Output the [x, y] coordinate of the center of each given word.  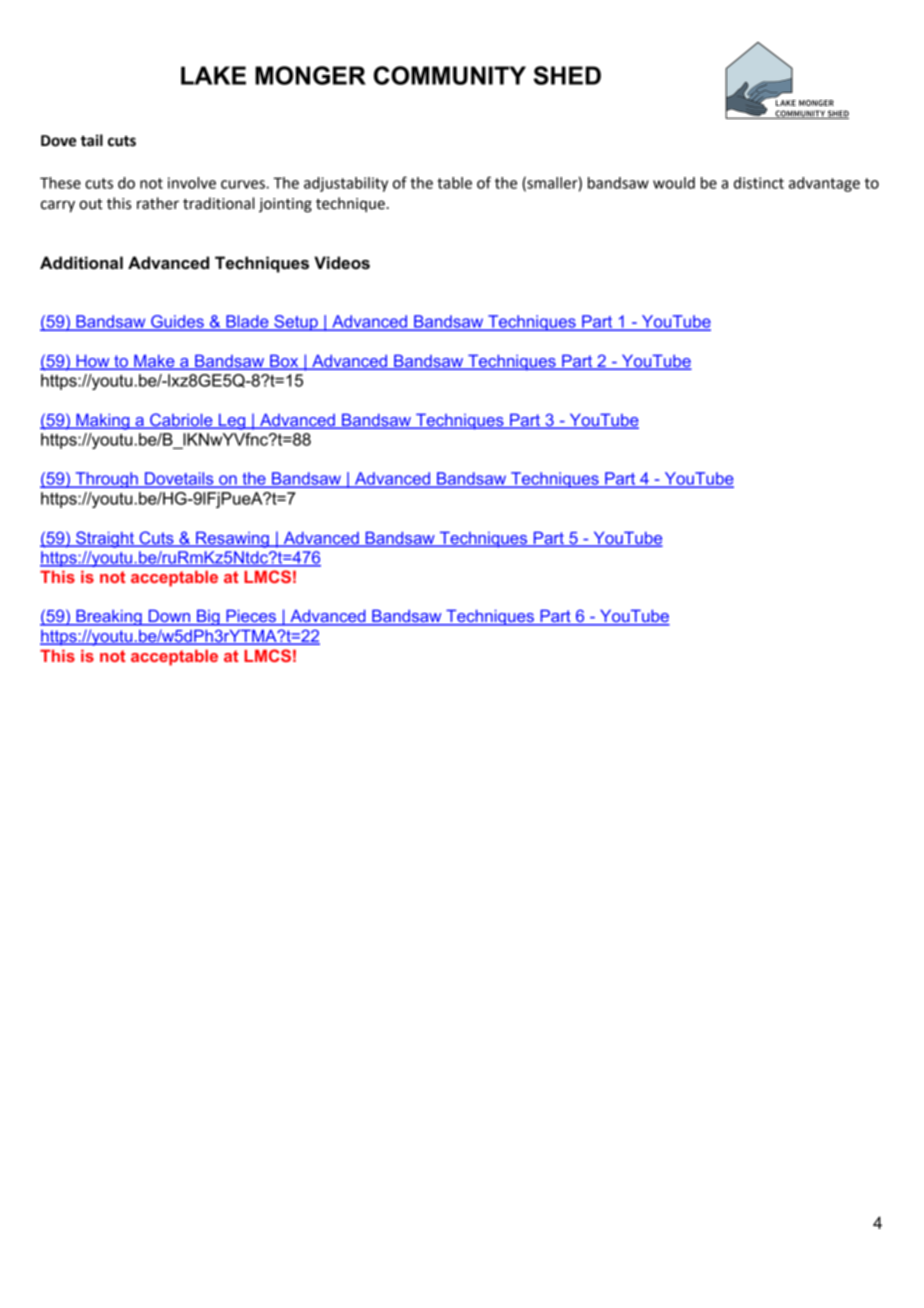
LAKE [213, 75]
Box [284, 362]
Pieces [251, 617]
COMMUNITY [450, 75]
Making [103, 421]
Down [169, 617]
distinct [759, 183]
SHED [567, 75]
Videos [342, 263]
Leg [232, 422]
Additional [81, 263]
